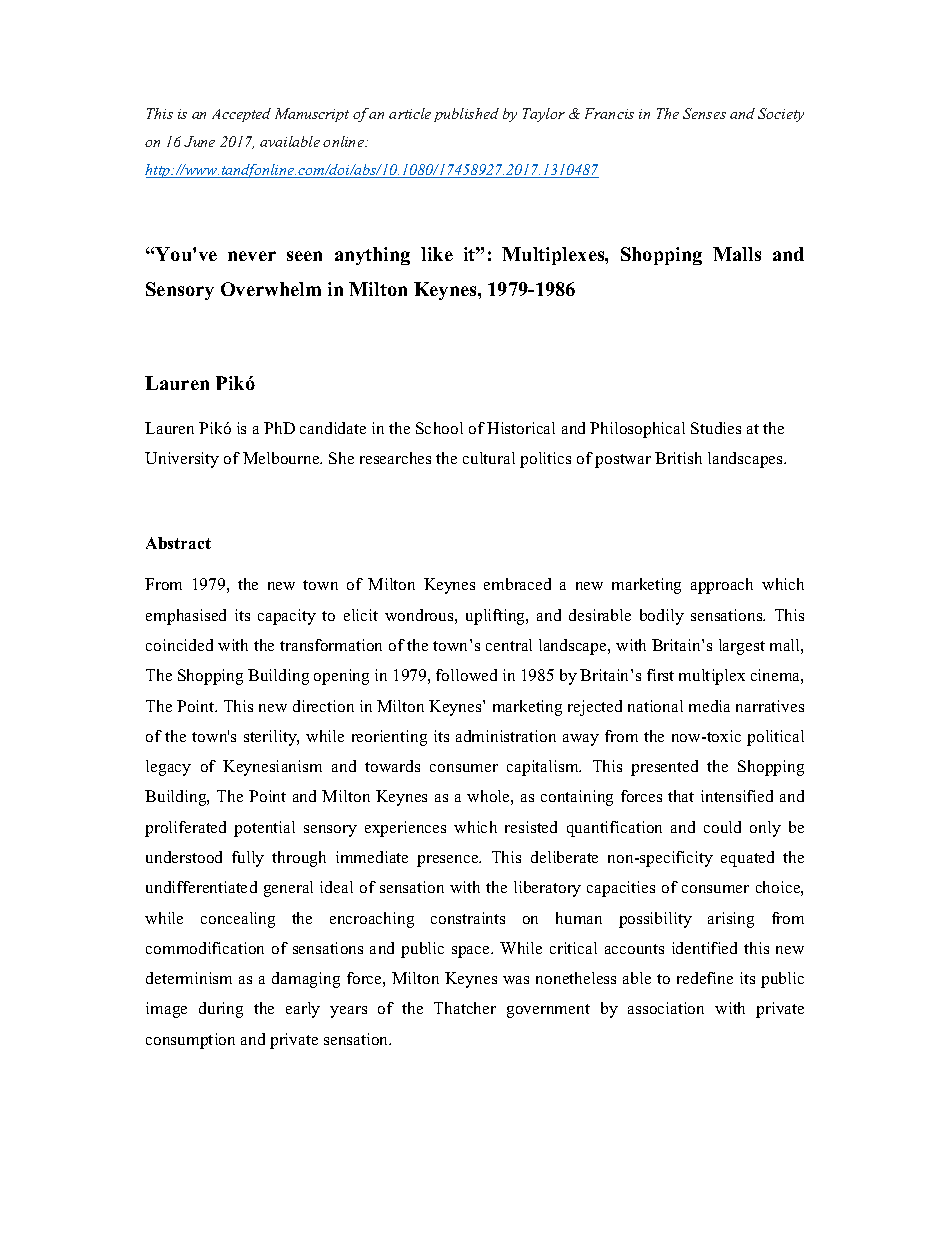 Image resolution: width=952 pixels, height=1233 pixels. Describe the element at coordinates (287, 617) in the image. I see `capacity` at that location.
